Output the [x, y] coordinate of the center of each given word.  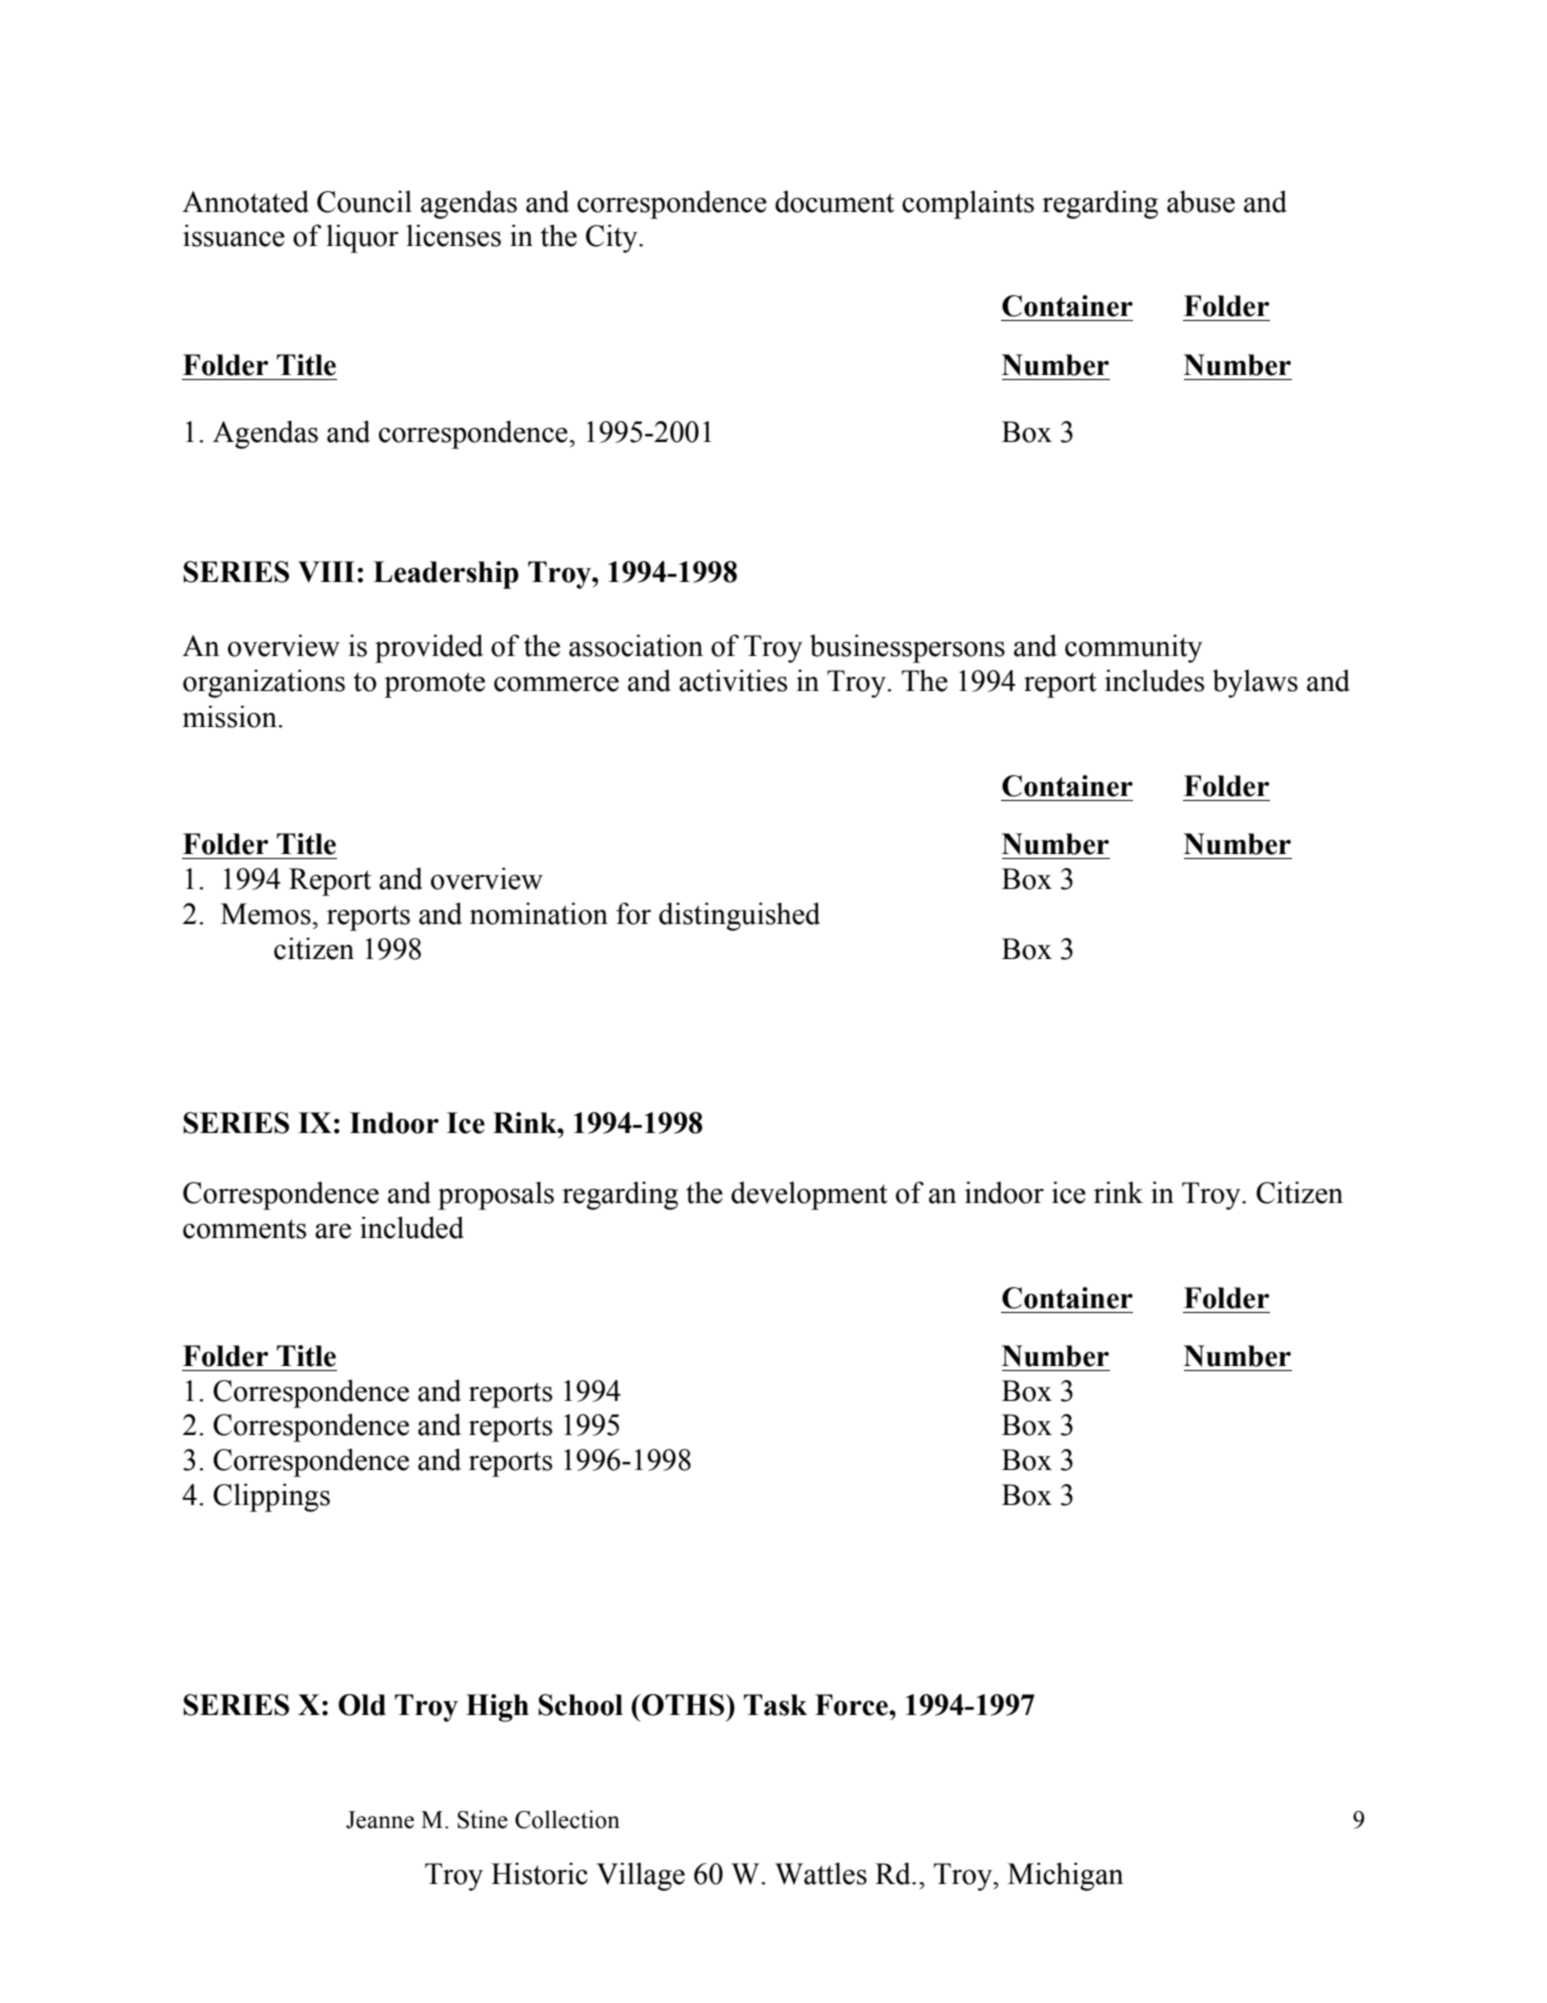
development [809, 1195]
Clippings [271, 1497]
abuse [1201, 201]
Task [775, 1705]
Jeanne [380, 1820]
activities [733, 680]
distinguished [739, 916]
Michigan [1066, 1876]
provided [429, 648]
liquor [363, 238]
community [1134, 648]
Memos [266, 914]
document [834, 201]
